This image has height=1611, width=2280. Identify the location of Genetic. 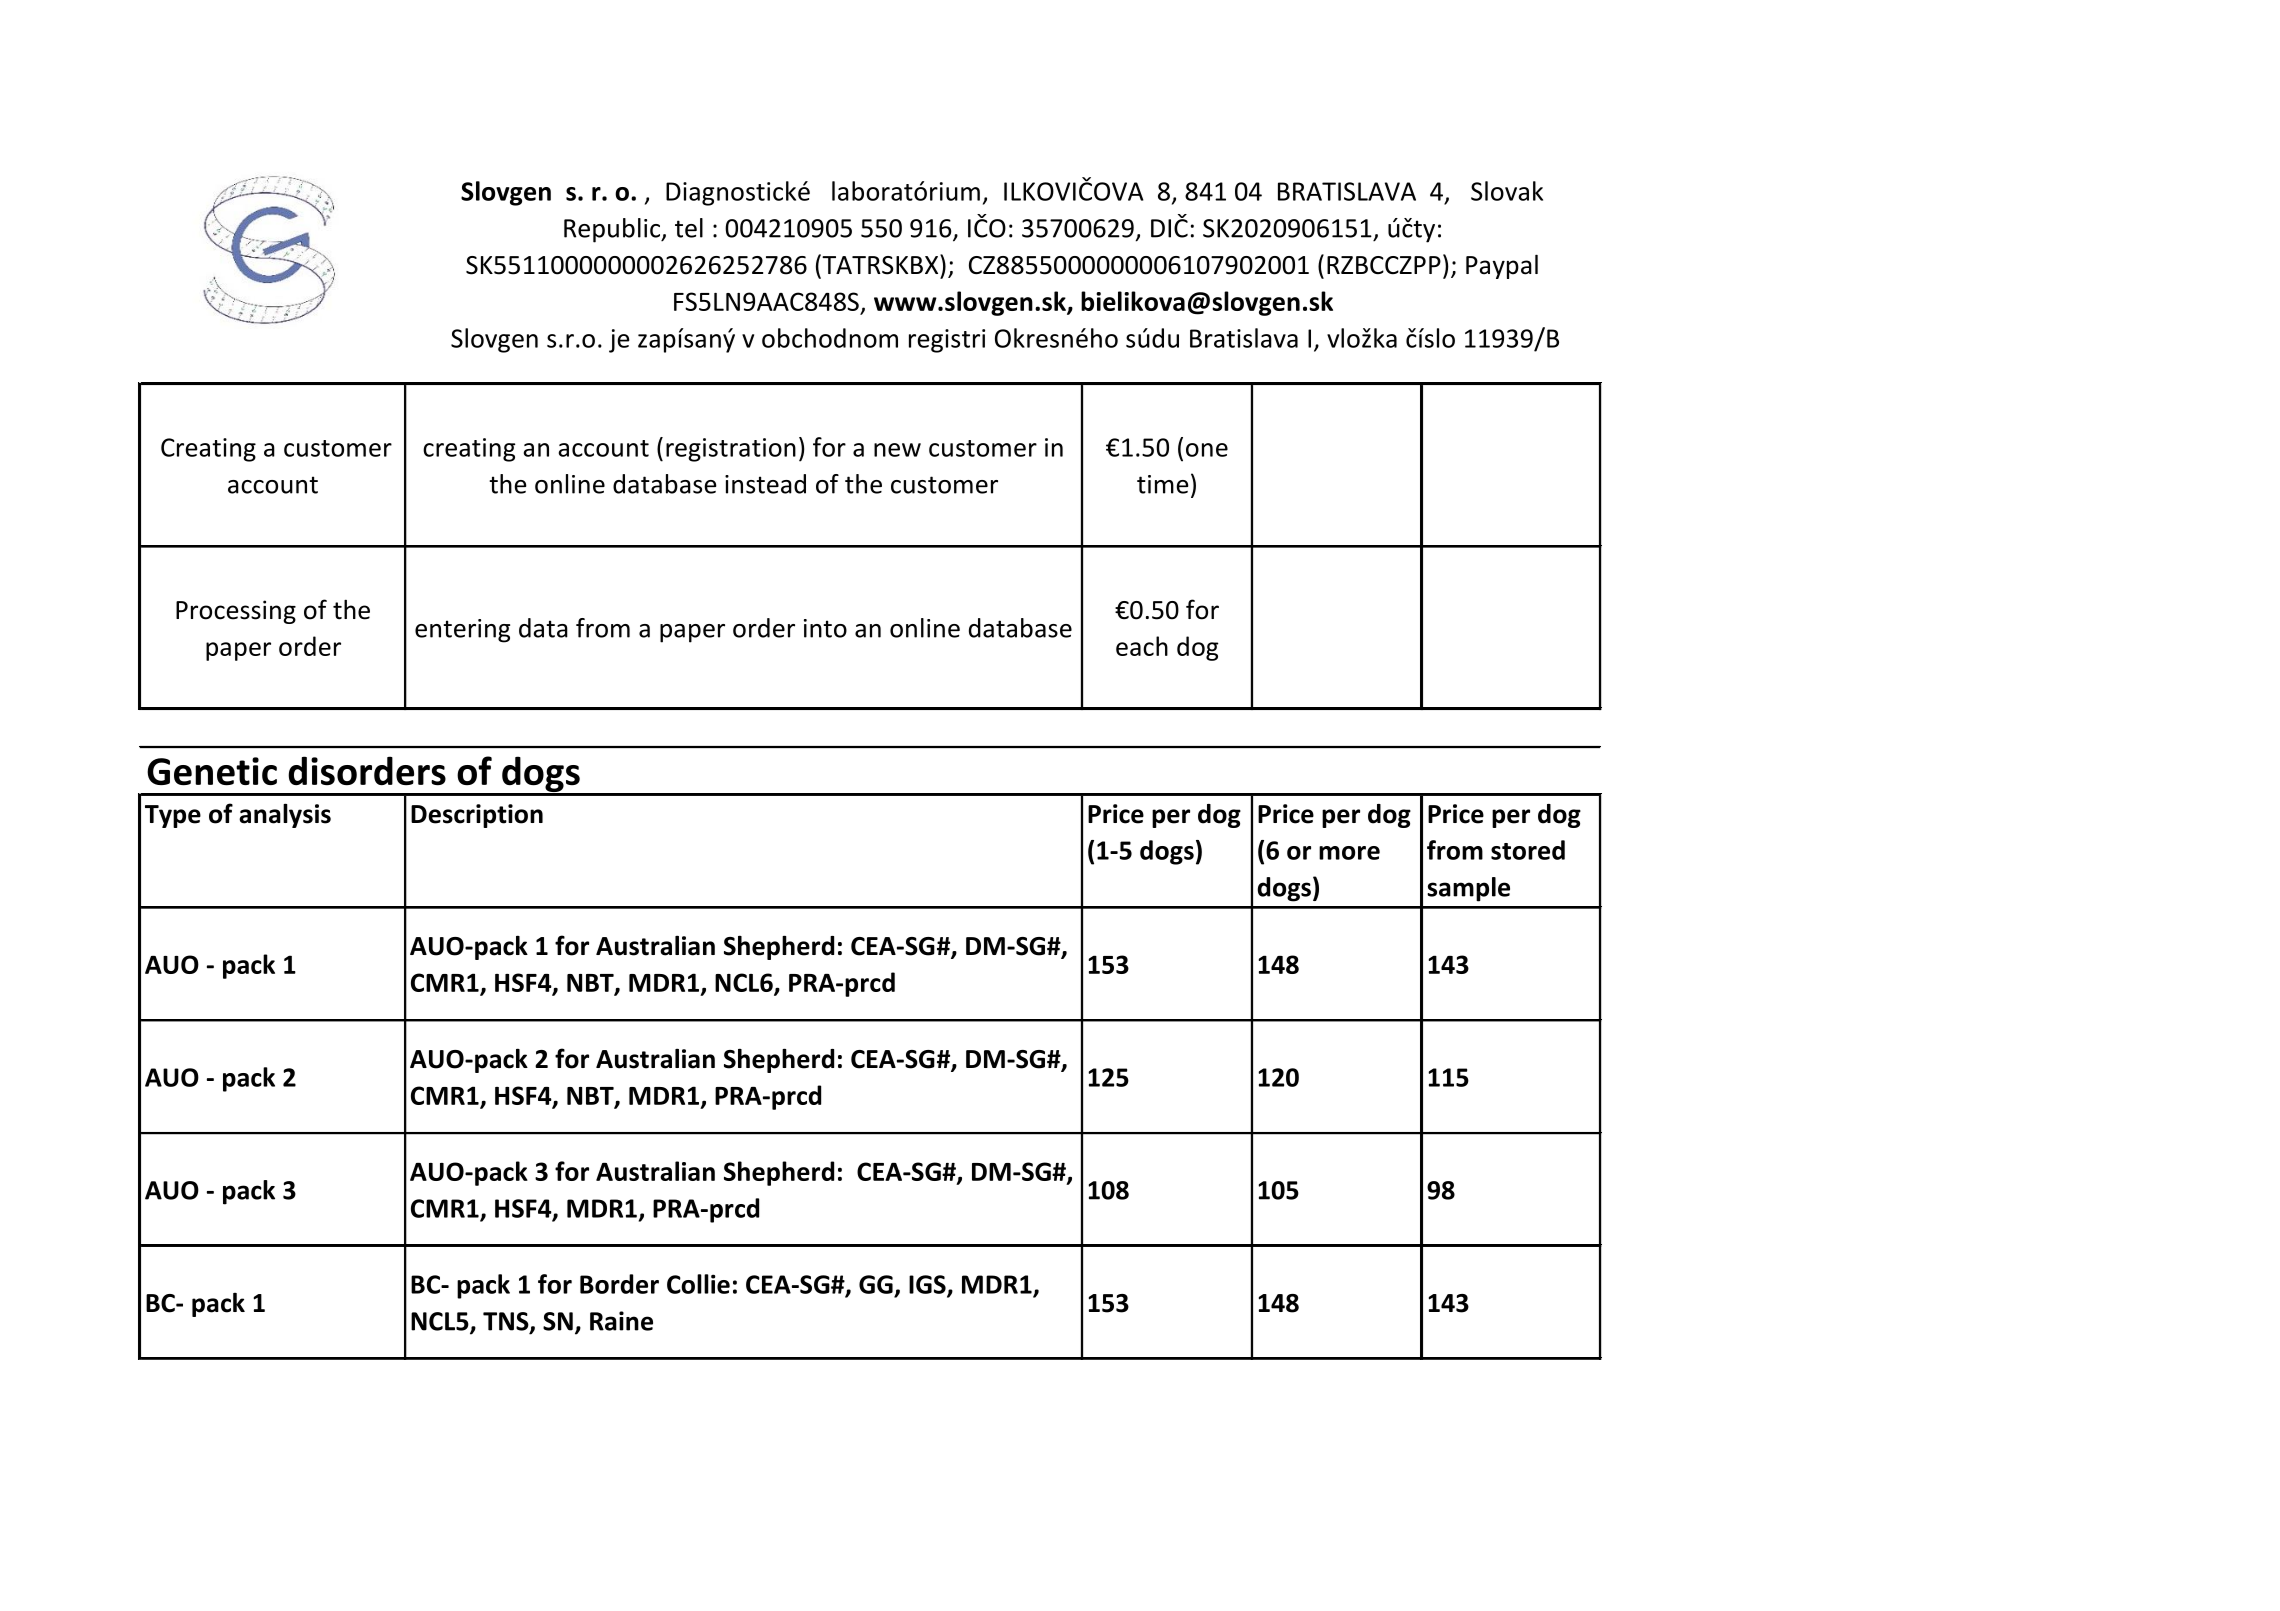
(212, 771).
